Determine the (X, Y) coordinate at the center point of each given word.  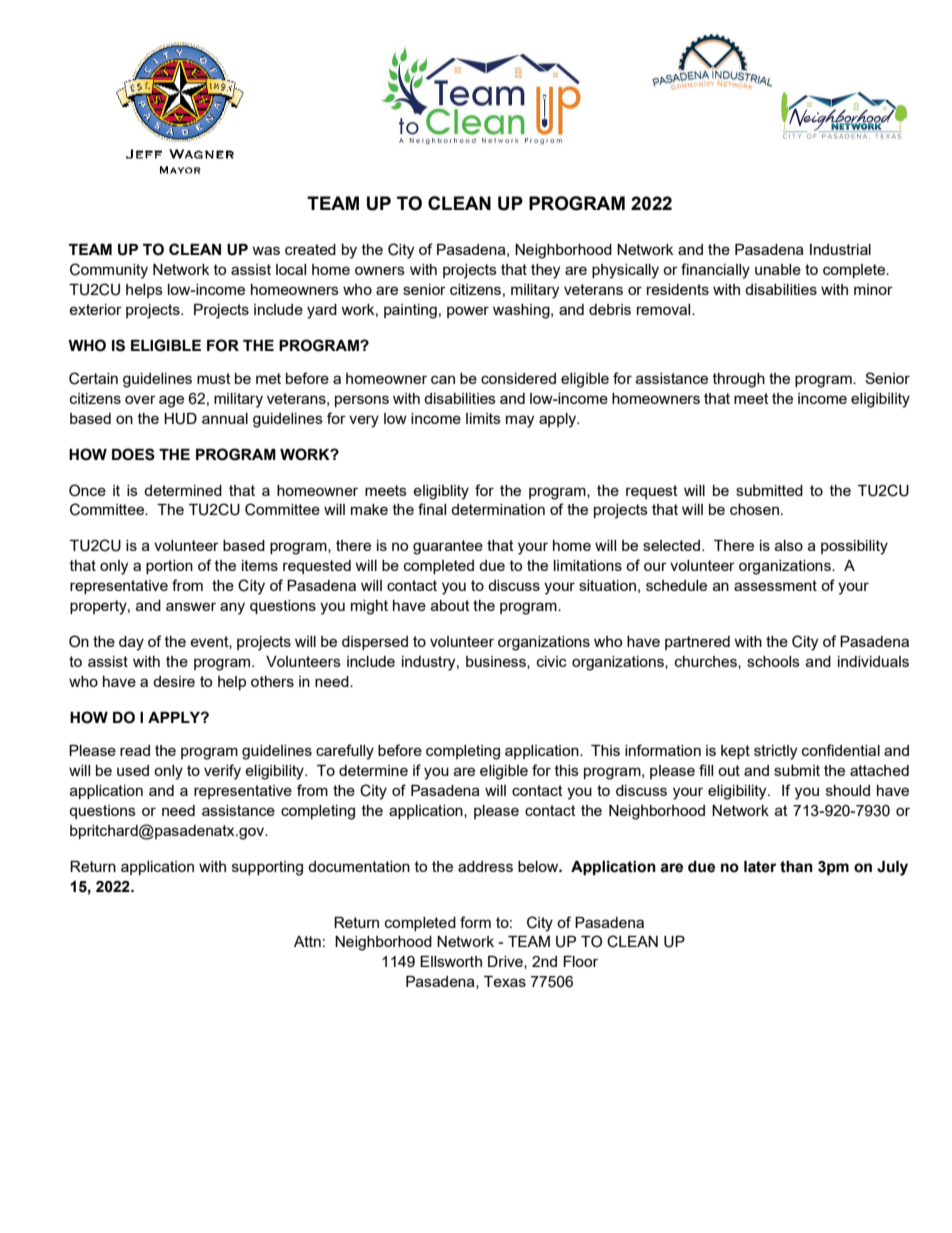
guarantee (448, 547)
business (497, 662)
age (171, 401)
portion (169, 567)
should (848, 790)
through (739, 380)
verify (222, 772)
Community (109, 271)
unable (778, 269)
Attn (307, 941)
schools (773, 661)
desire (174, 681)
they (545, 271)
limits (483, 418)
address (485, 866)
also (789, 545)
